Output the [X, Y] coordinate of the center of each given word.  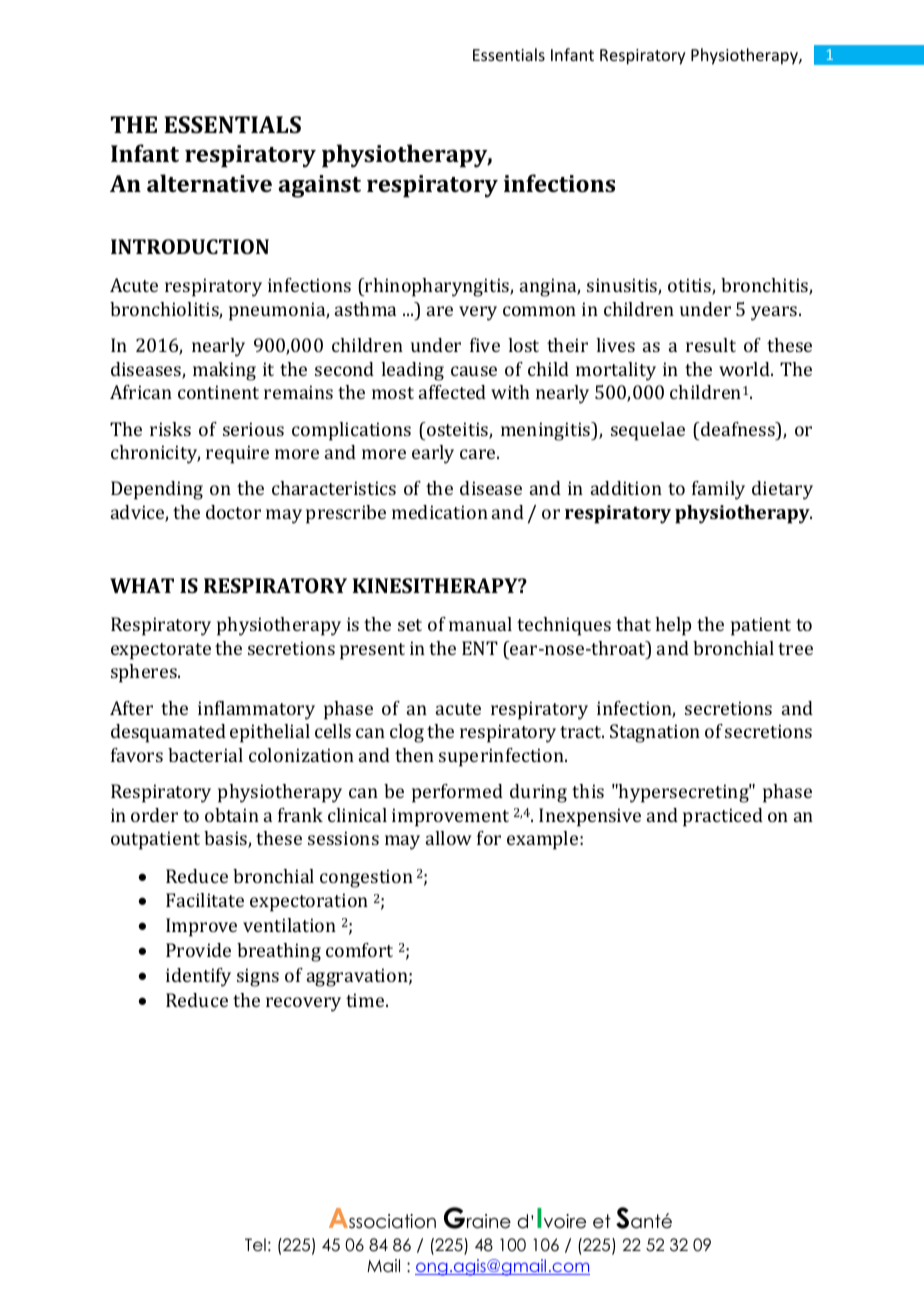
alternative [209, 183]
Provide [198, 950]
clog [407, 733]
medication [440, 512]
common [539, 311]
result [711, 345]
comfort [359, 950]
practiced [723, 817]
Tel [255, 1245]
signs [258, 977]
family [718, 490]
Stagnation [655, 733]
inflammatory [256, 710]
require [237, 454]
